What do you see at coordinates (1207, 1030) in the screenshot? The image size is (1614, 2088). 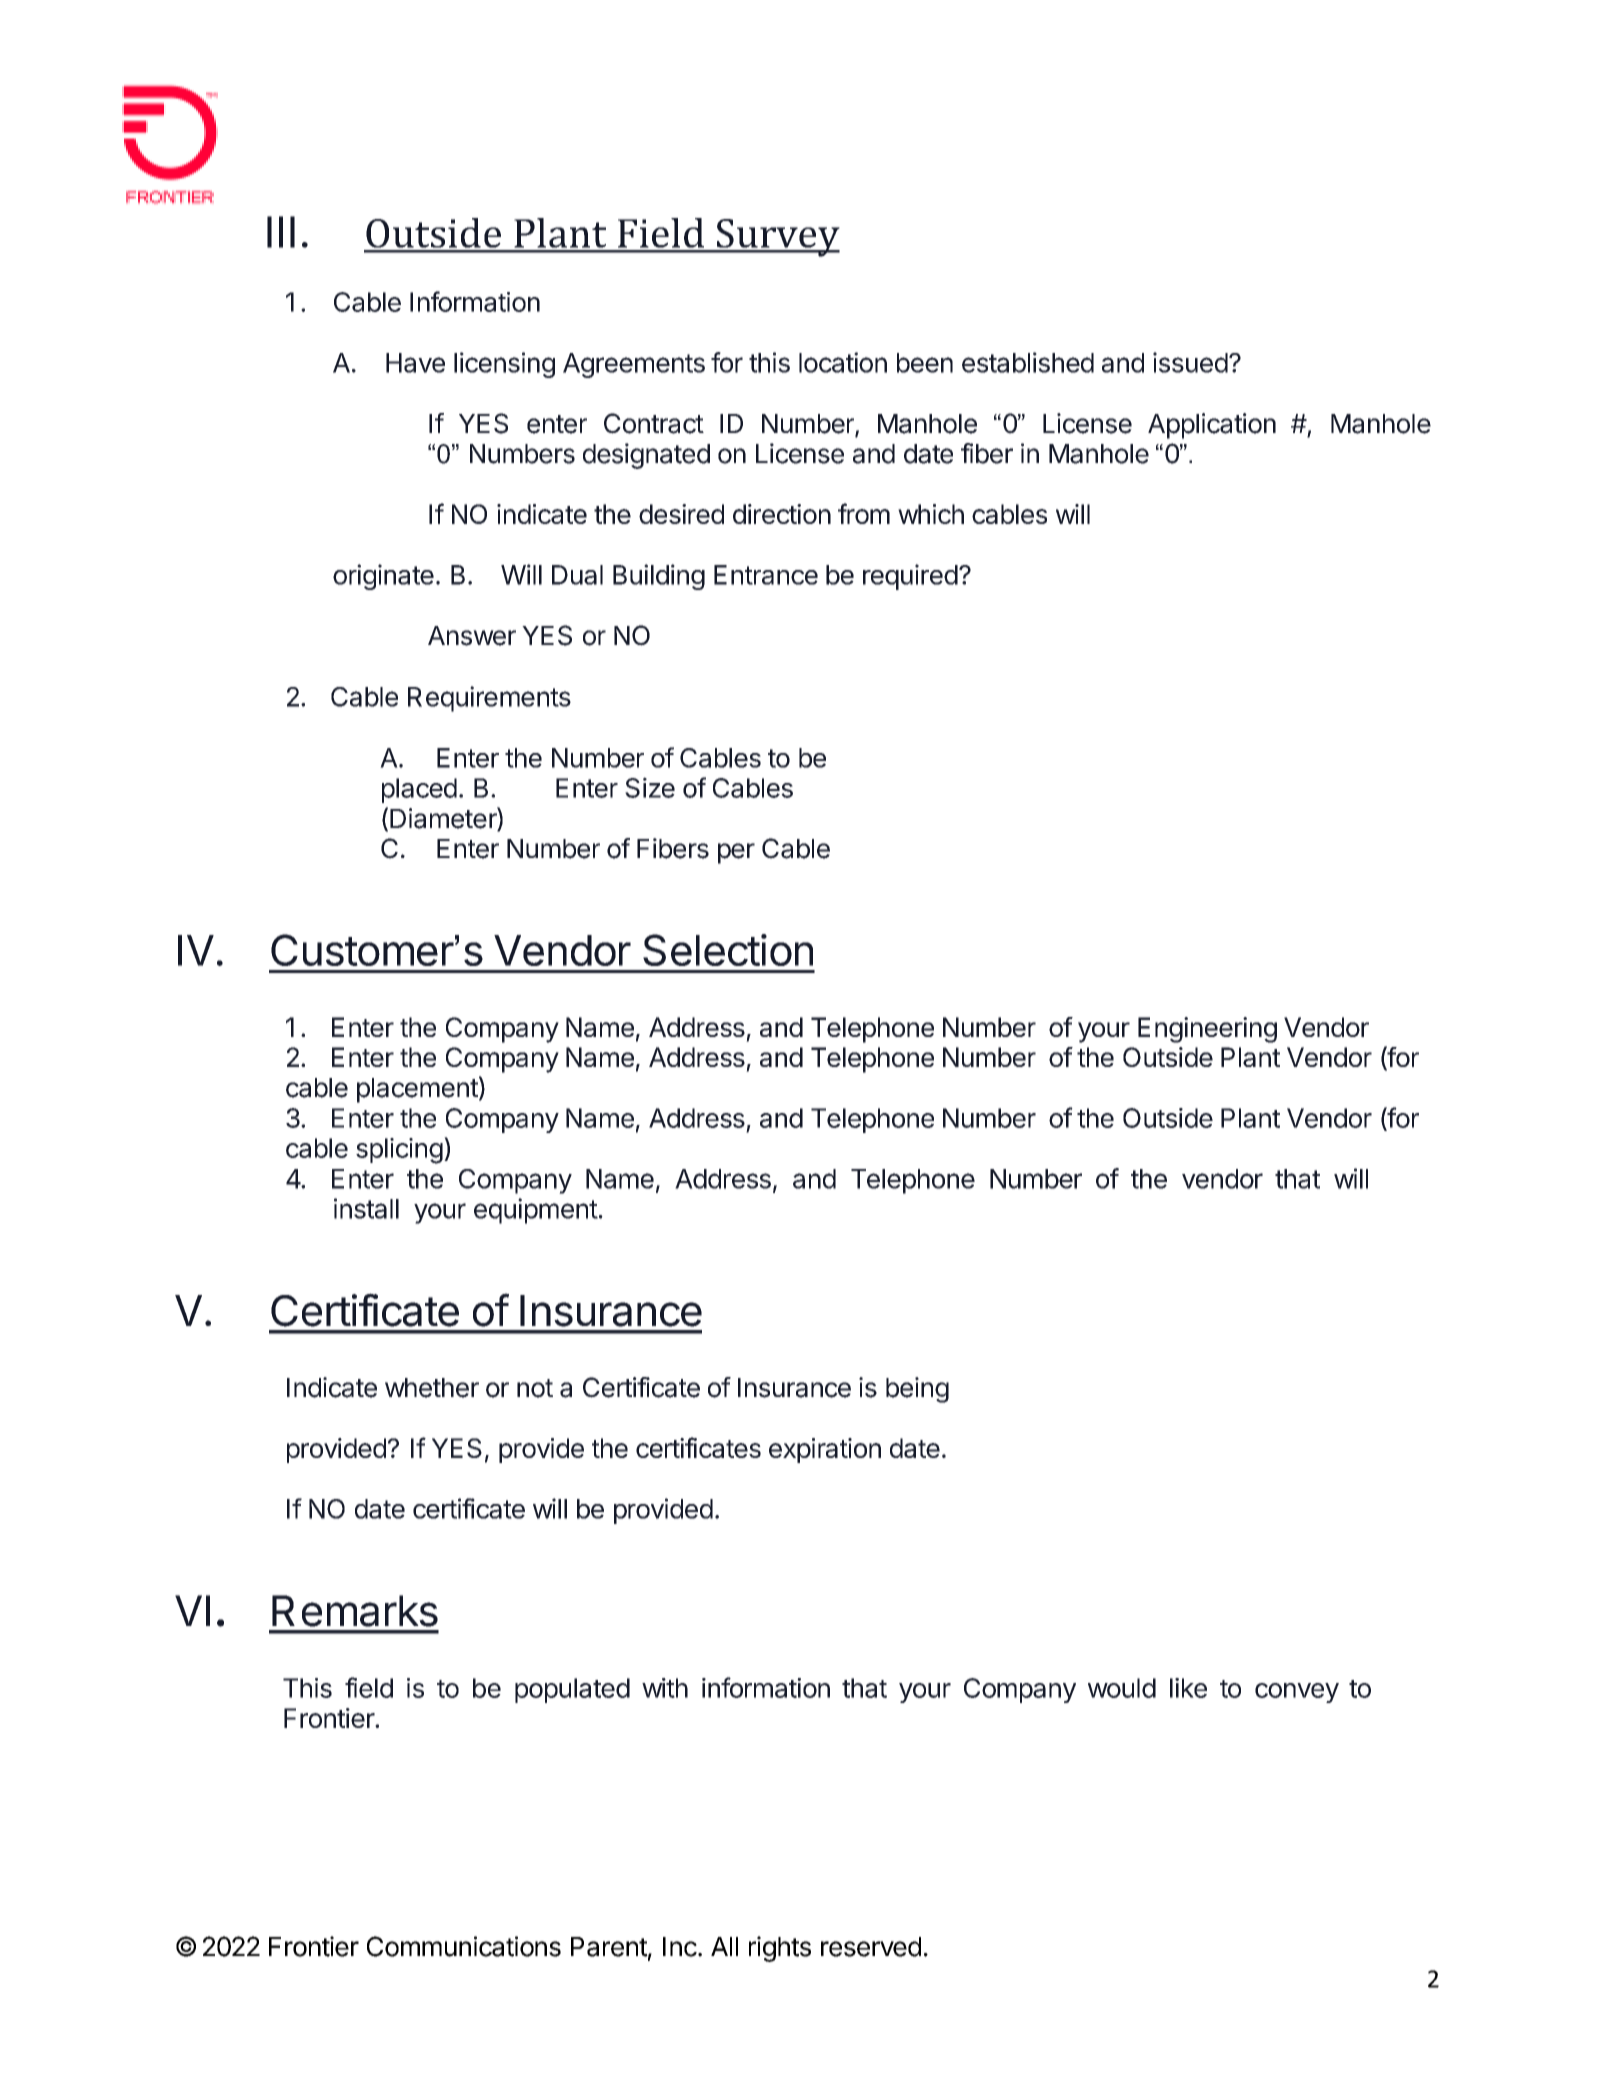 I see `Engineering` at bounding box center [1207, 1030].
